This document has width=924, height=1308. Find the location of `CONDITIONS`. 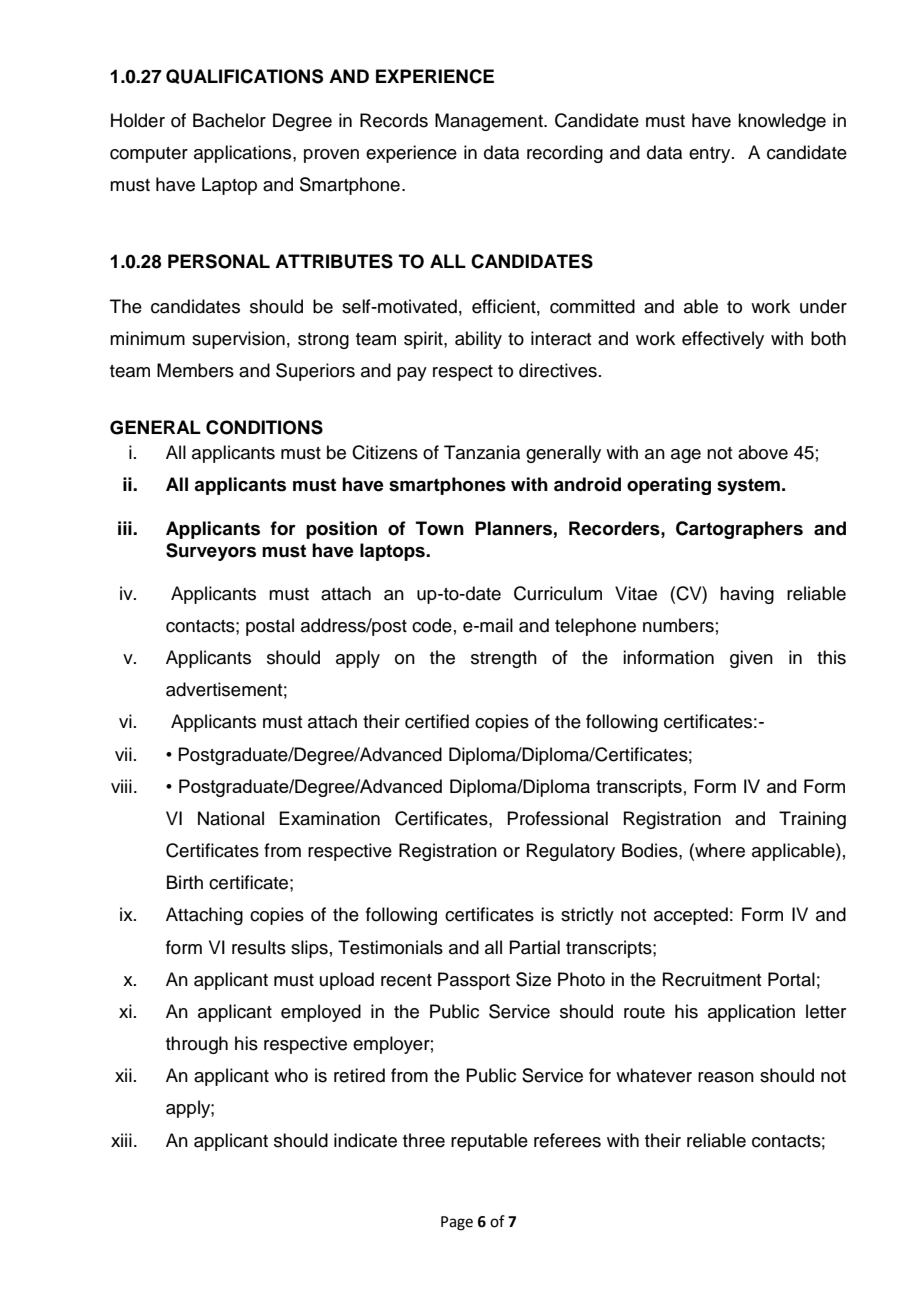

CONDITIONS is located at coordinates (264, 427).
